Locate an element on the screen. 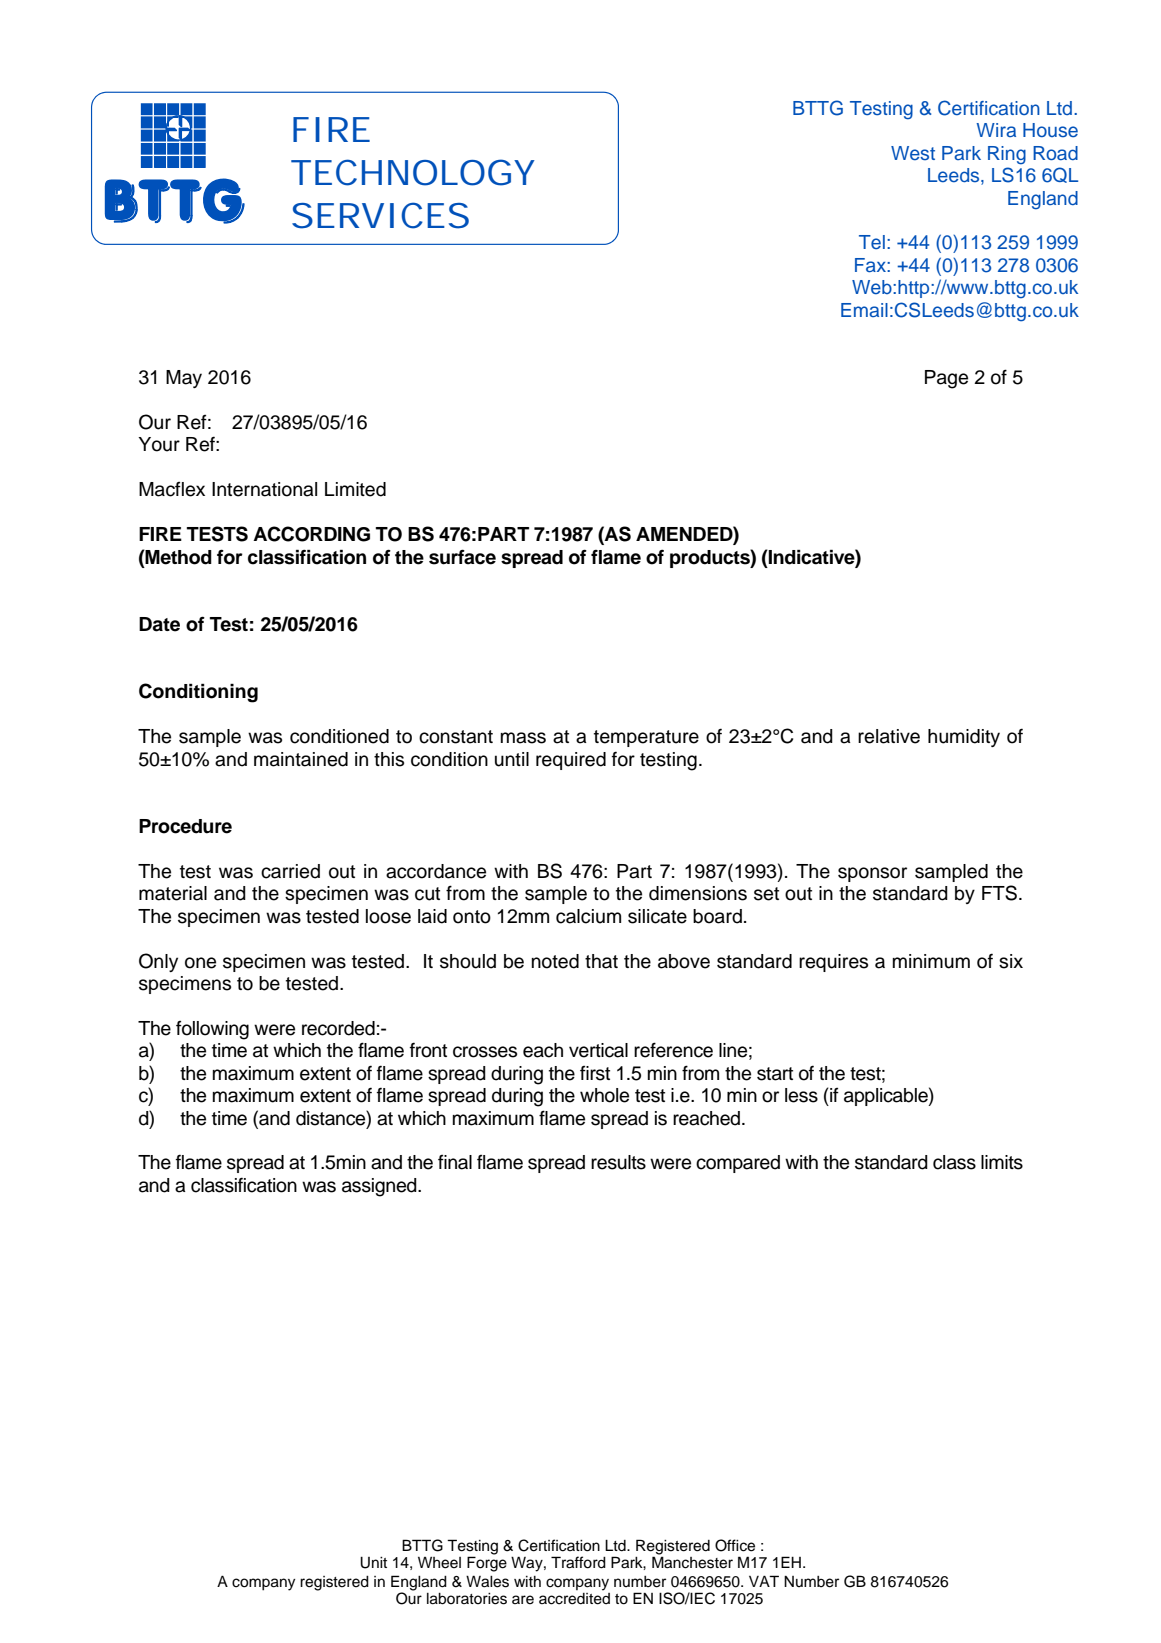  West is located at coordinates (913, 153).
